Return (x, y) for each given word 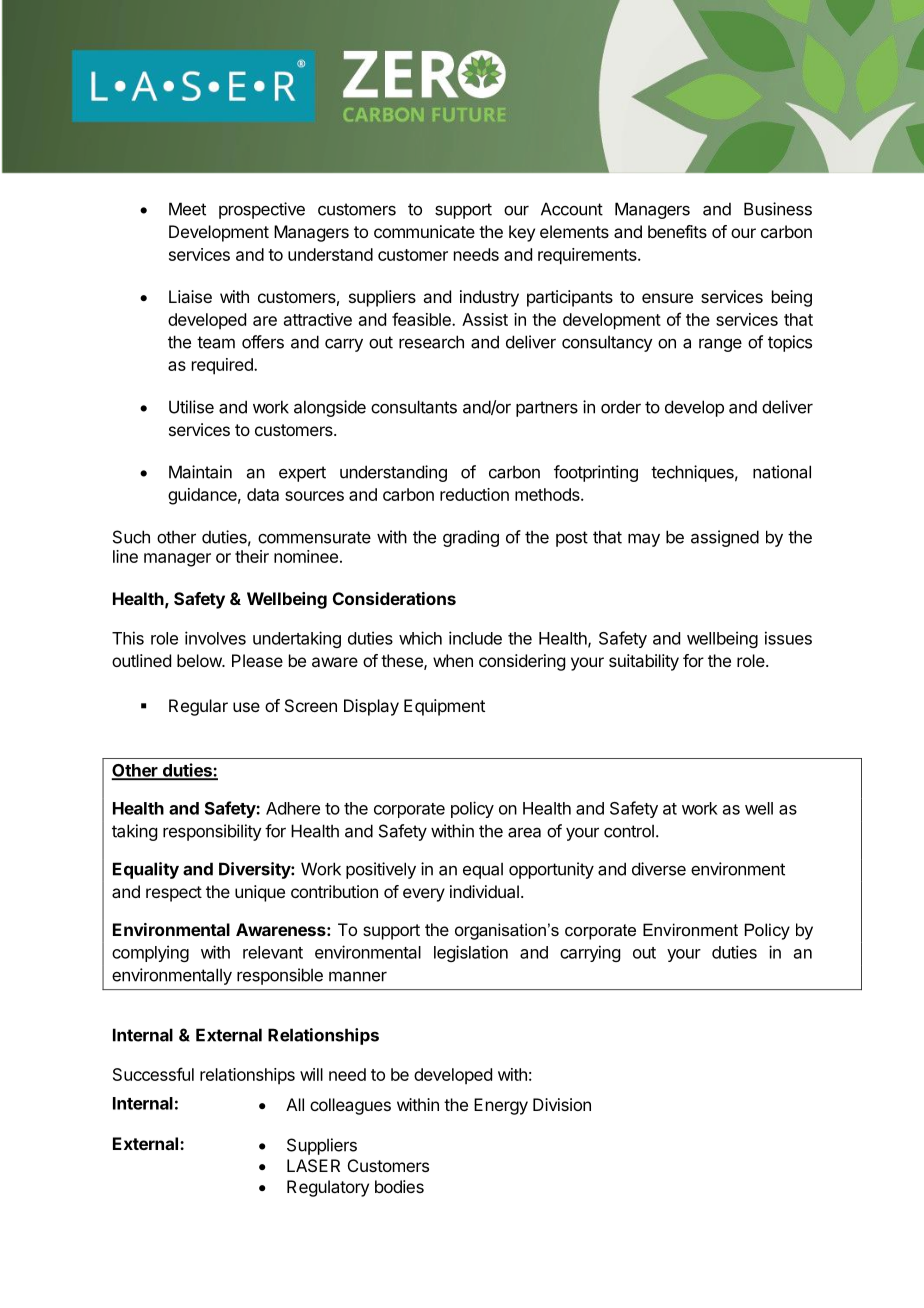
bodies (399, 1186)
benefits (677, 231)
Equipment (444, 707)
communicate (424, 231)
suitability (644, 662)
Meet (187, 209)
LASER (313, 1165)
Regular (198, 707)
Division (562, 1104)
